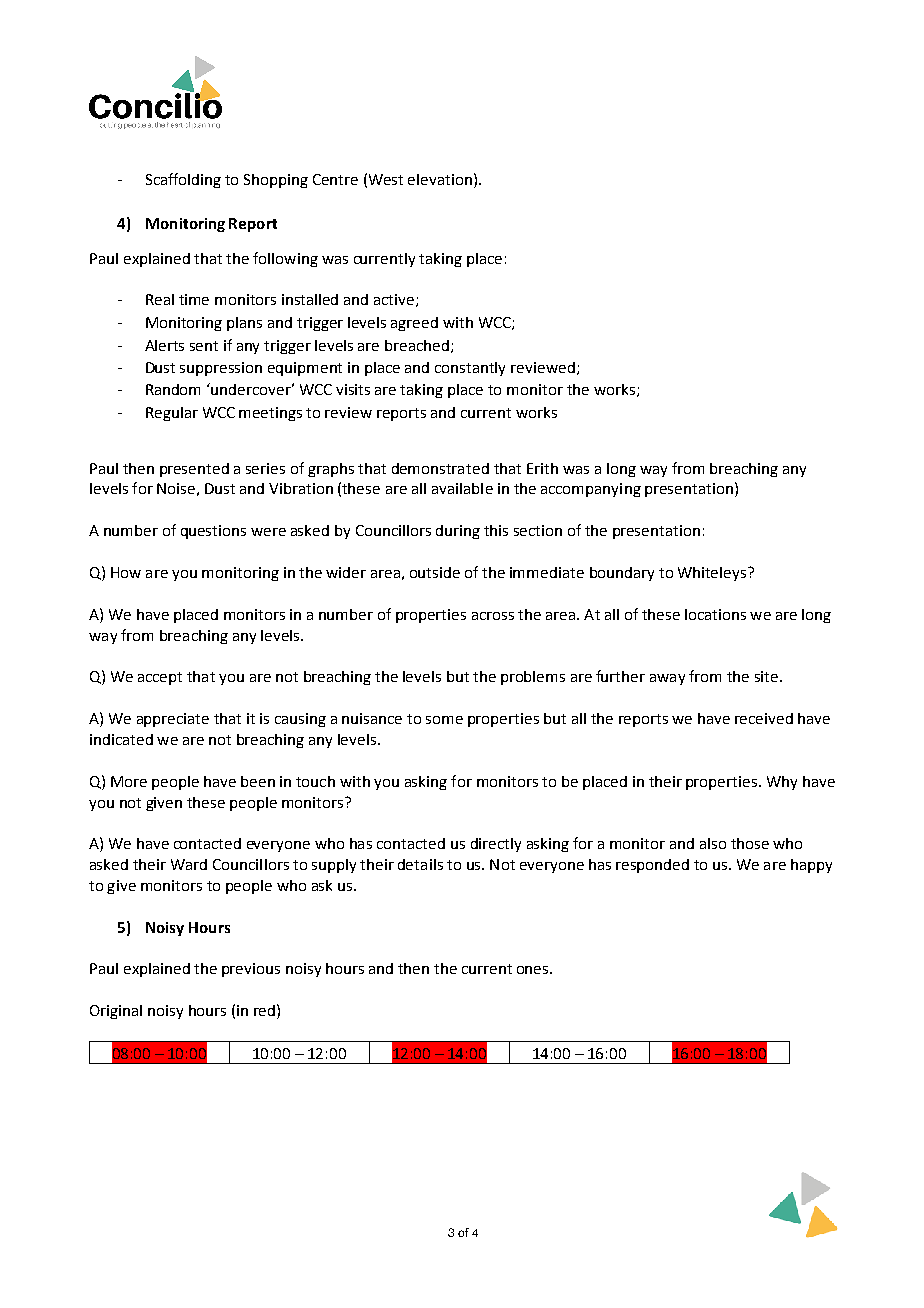 The width and height of the screenshot is (924, 1308). What do you see at coordinates (173, 720) in the screenshot?
I see `appreciate` at bounding box center [173, 720].
